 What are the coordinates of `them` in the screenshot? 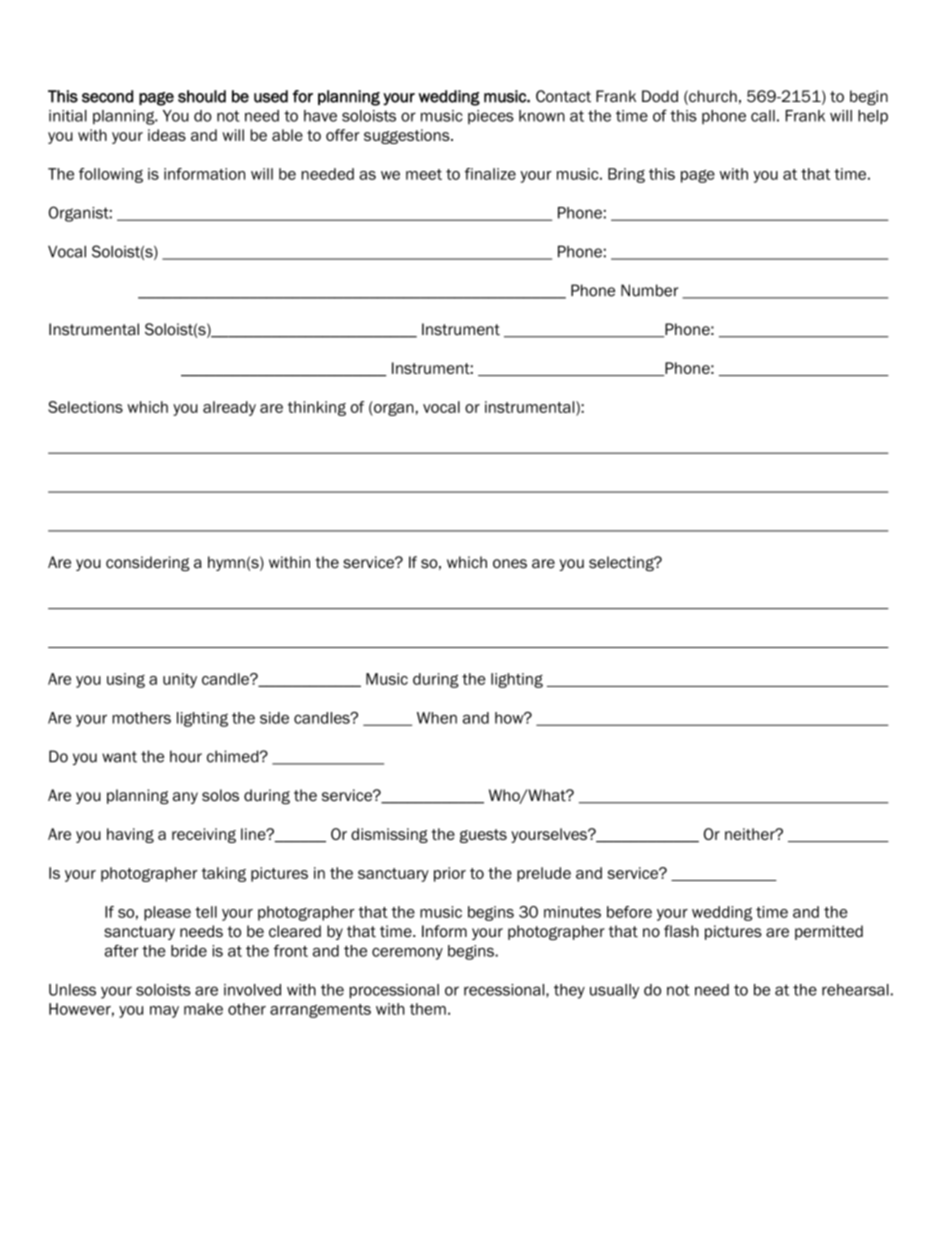 It's located at (428, 1009).
